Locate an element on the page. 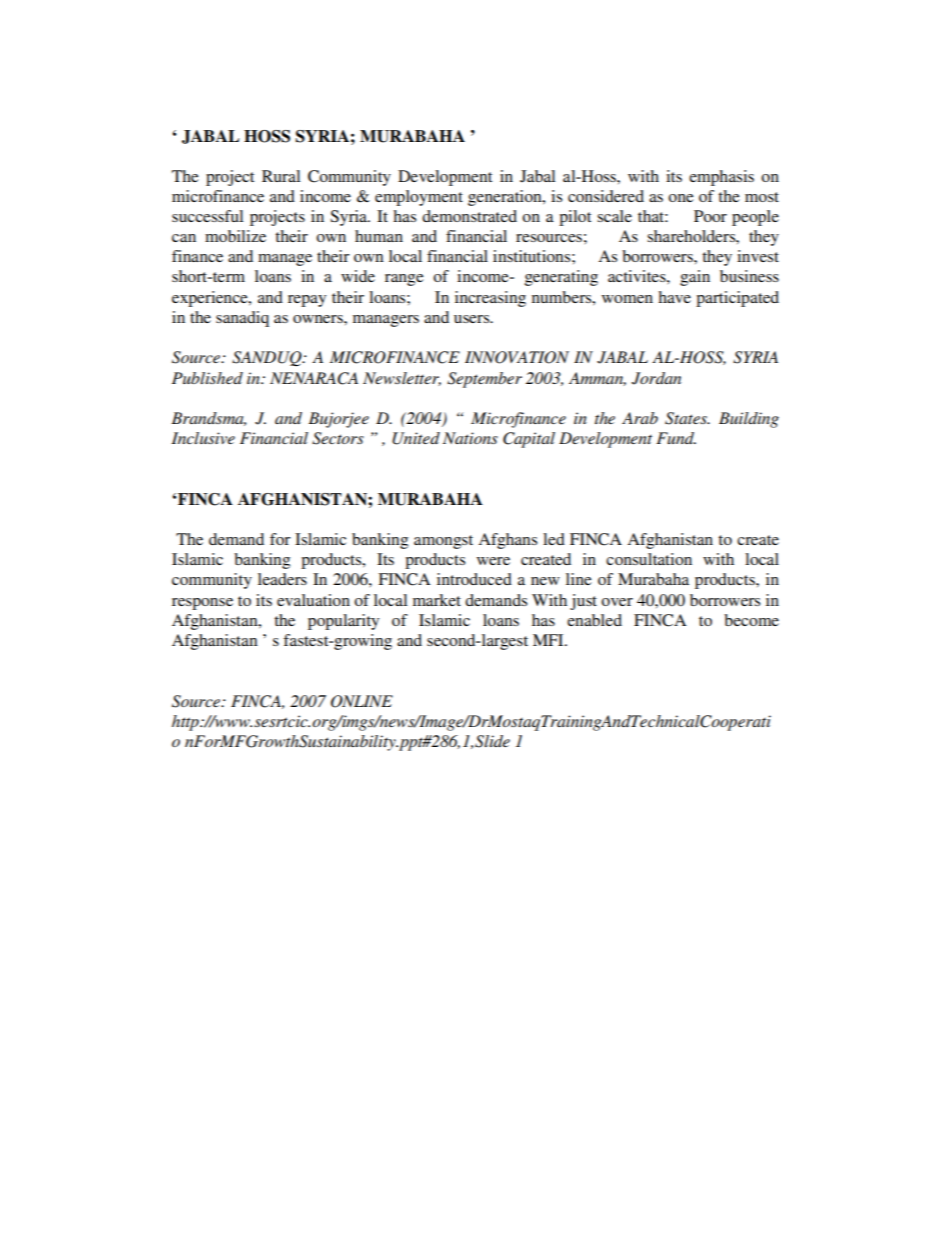 The width and height of the image is (952, 1233). response is located at coordinates (202, 604).
